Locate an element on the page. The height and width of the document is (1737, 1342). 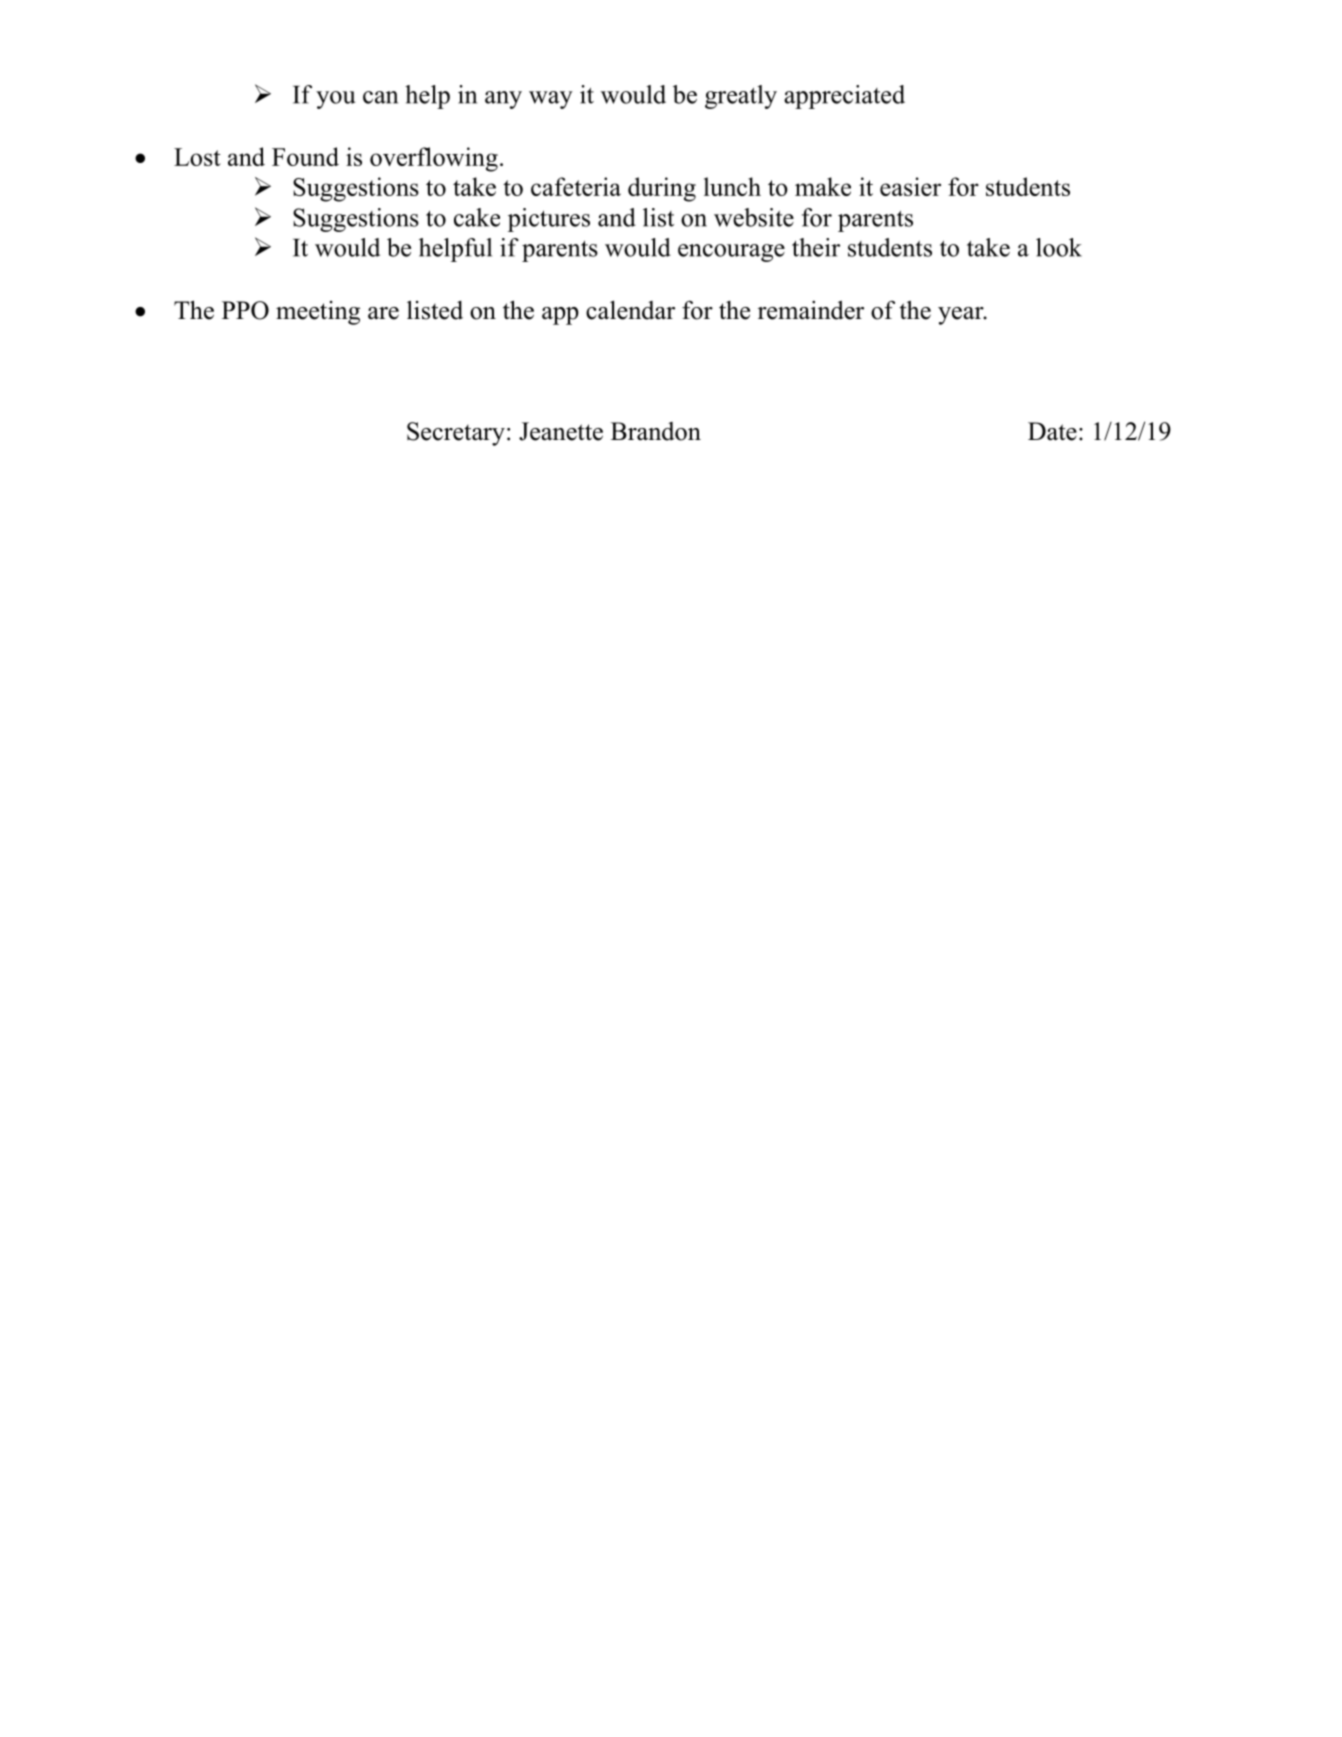
during is located at coordinates (662, 189).
